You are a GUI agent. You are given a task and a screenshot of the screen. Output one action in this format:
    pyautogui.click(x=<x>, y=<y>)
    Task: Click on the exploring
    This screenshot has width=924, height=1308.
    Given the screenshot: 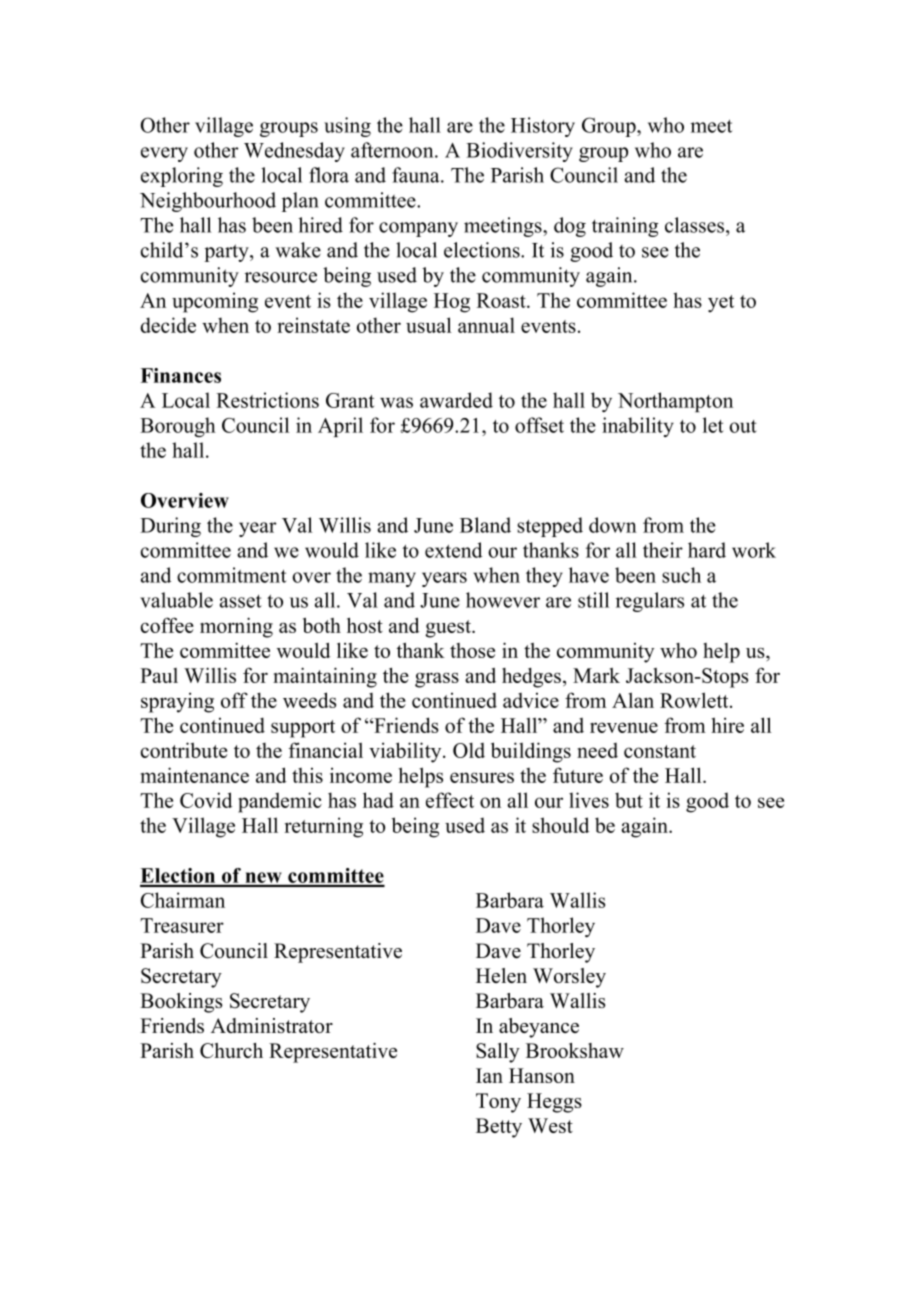 What is the action you would take?
    pyautogui.click(x=182, y=177)
